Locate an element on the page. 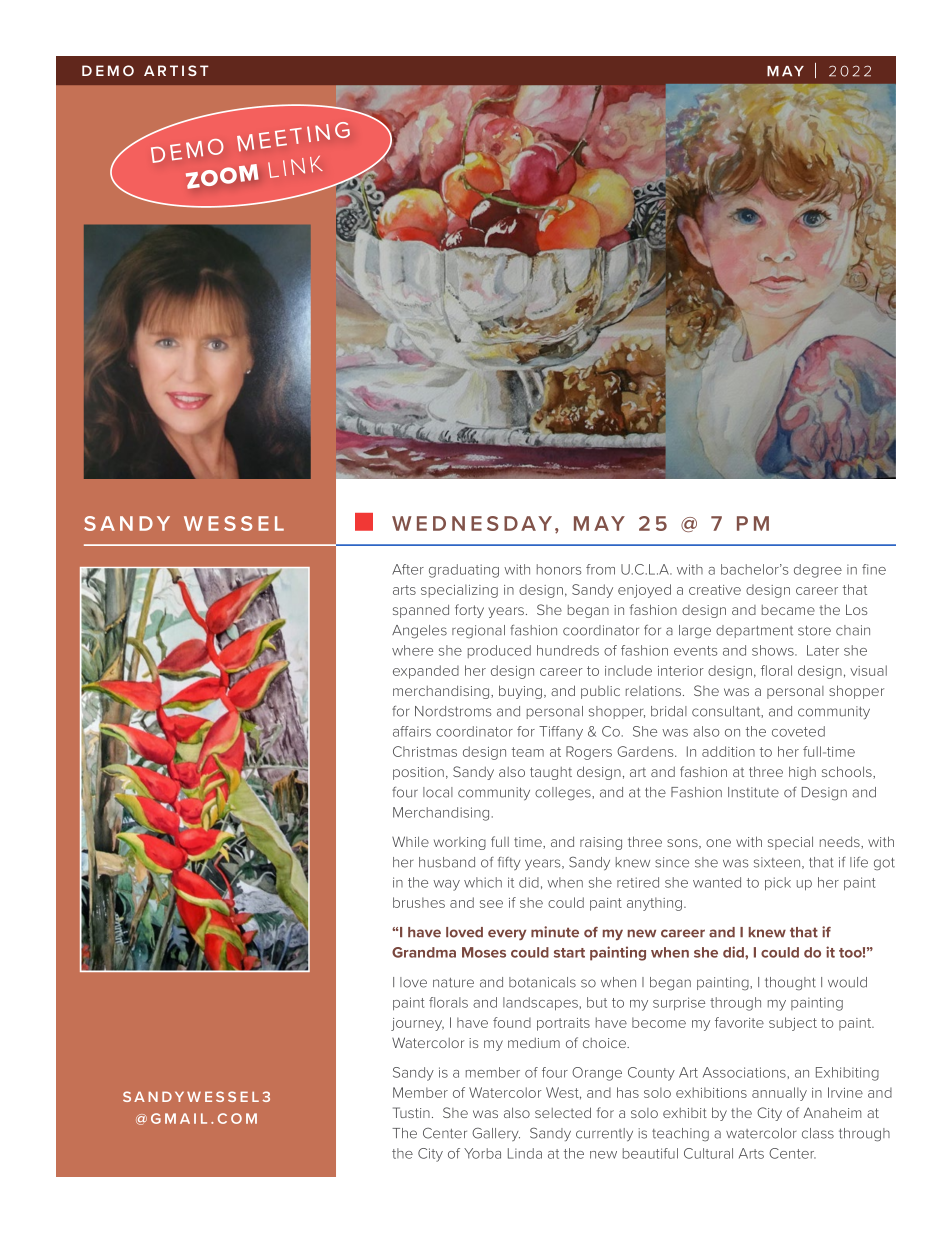 The height and width of the page is (1233, 952). degree is located at coordinates (818, 571).
